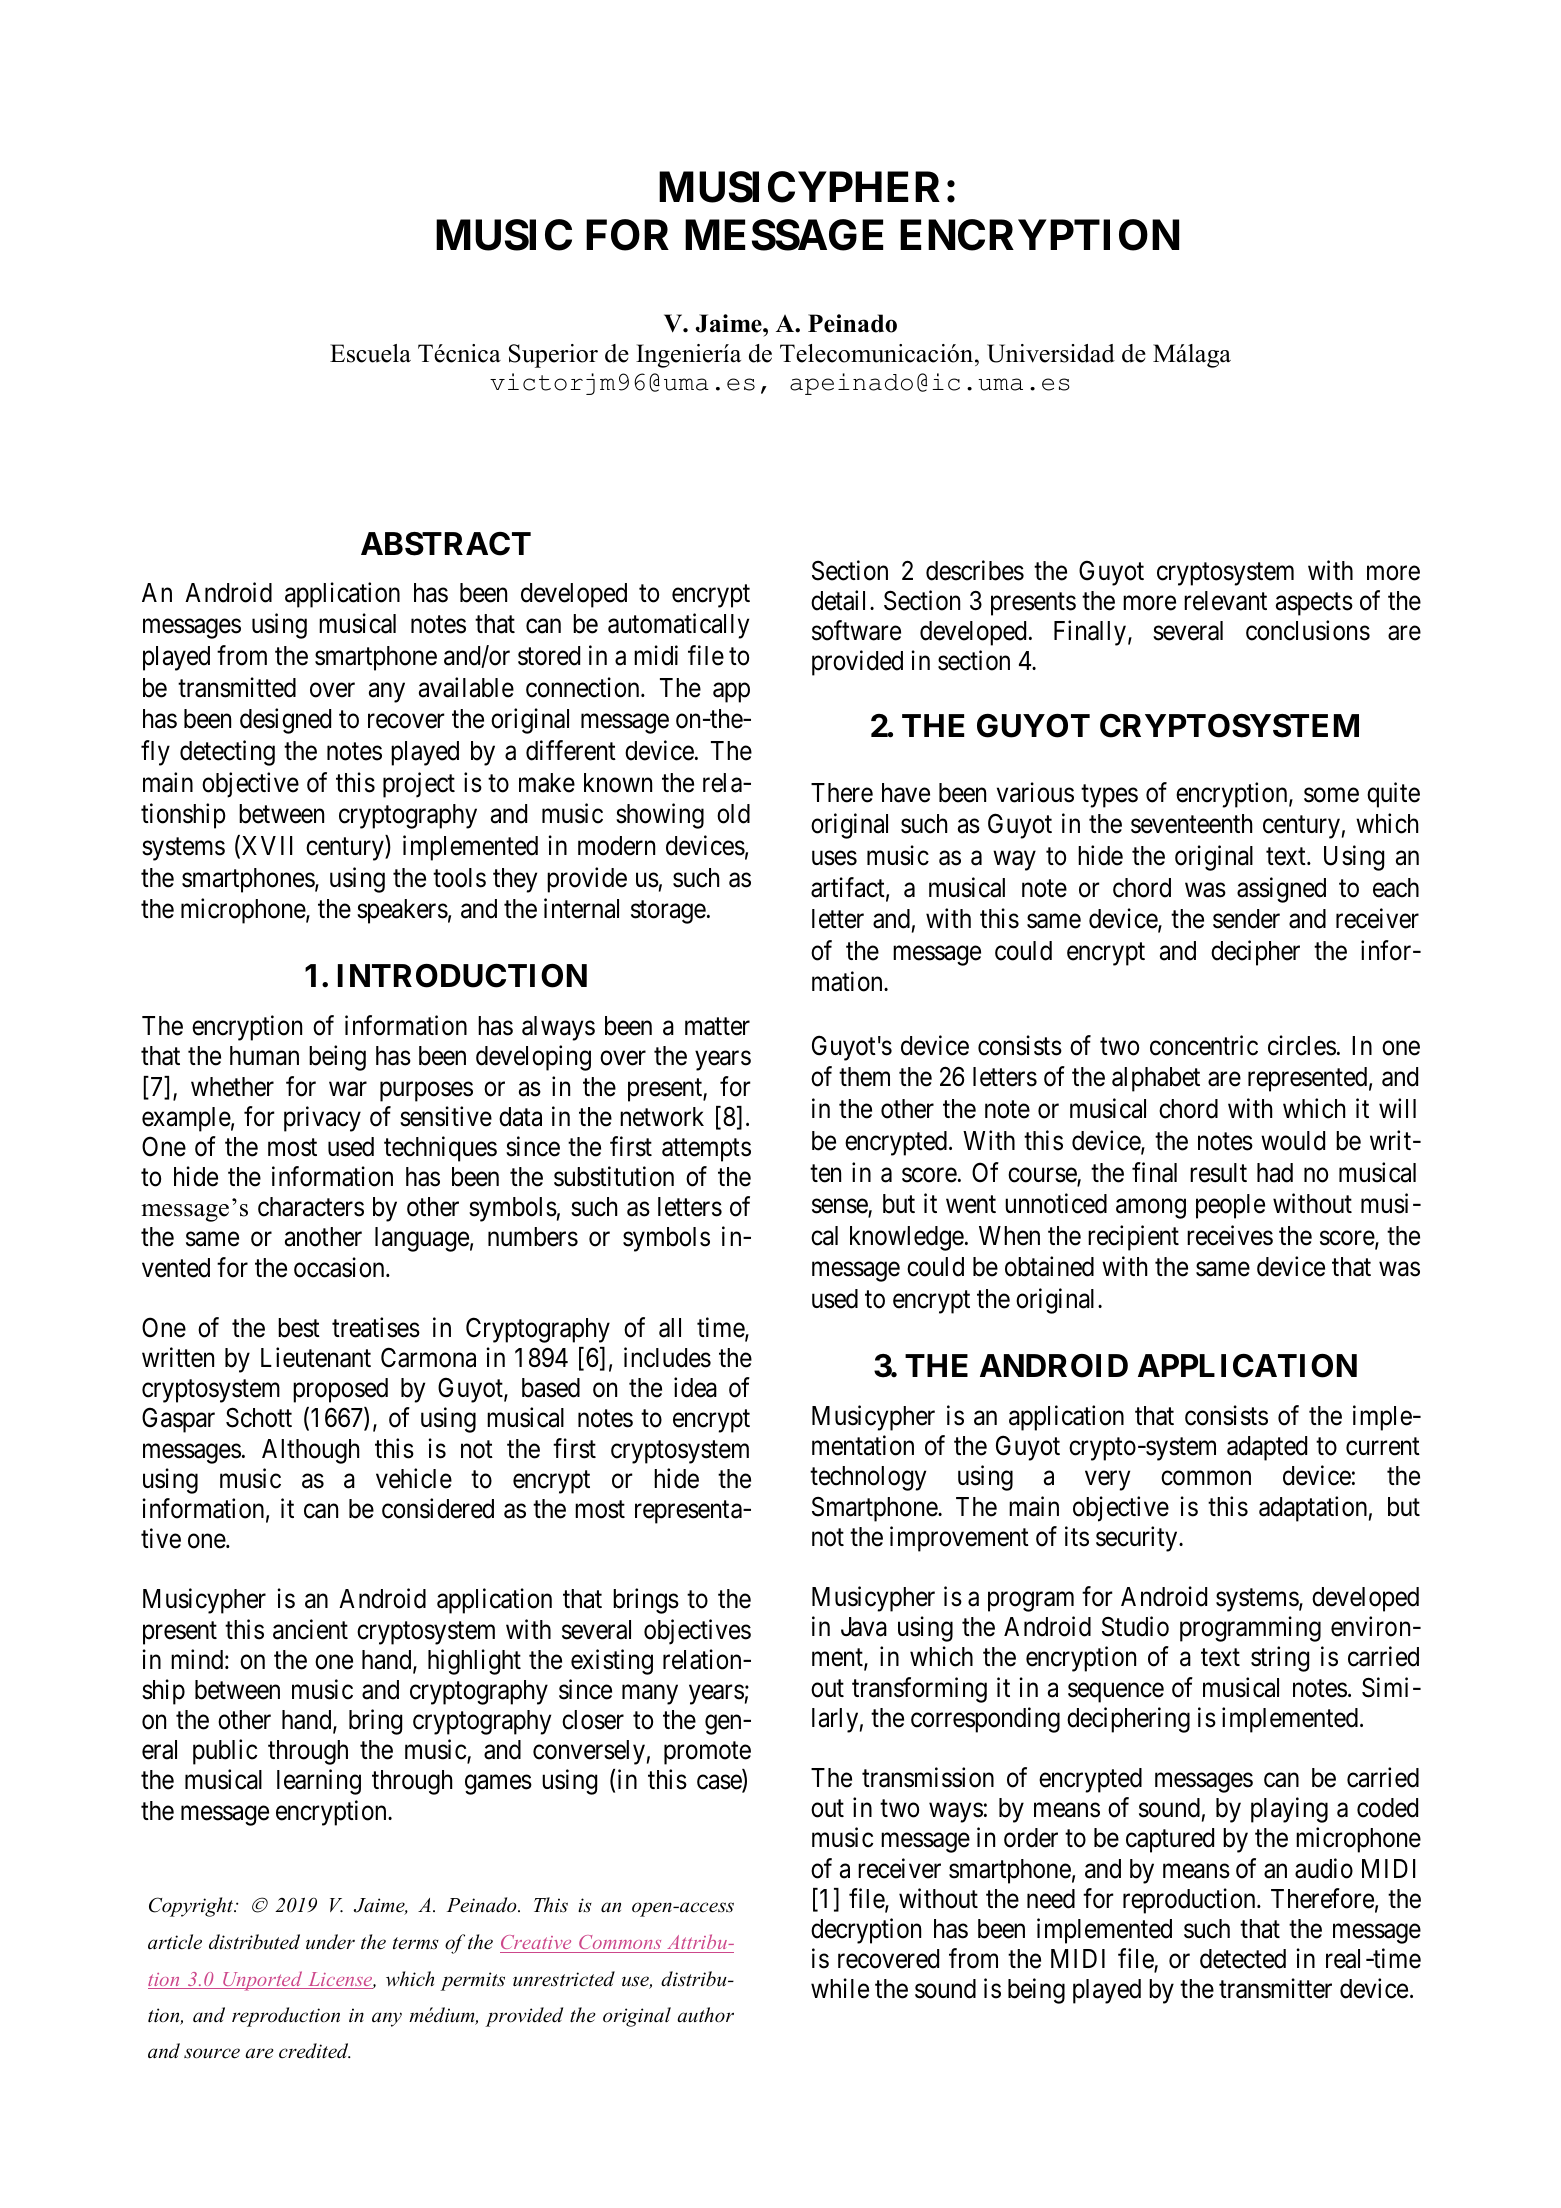 This image has width=1561, height=2208. Describe the element at coordinates (553, 356) in the image. I see `Superior` at that location.
